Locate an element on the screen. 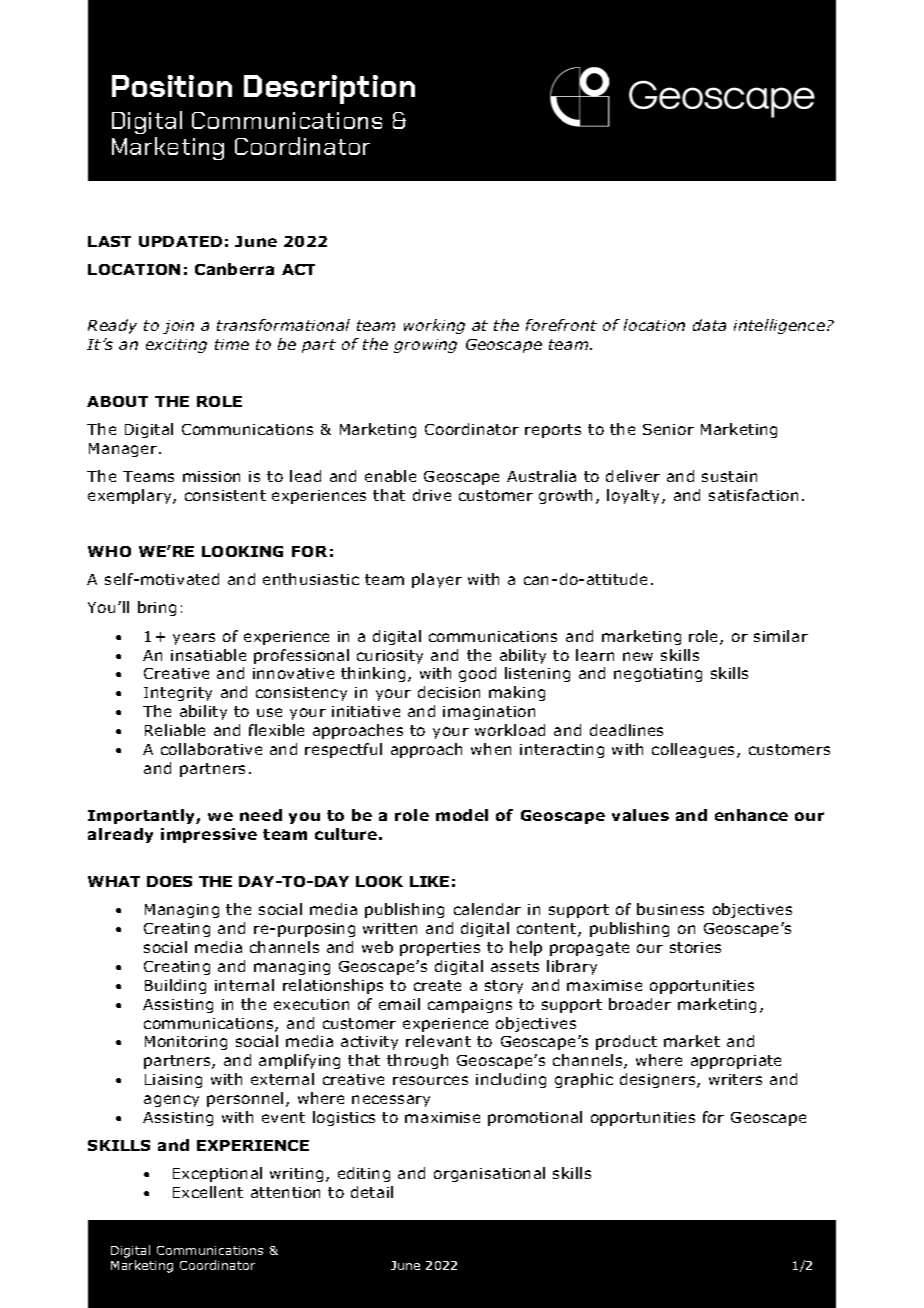 The image size is (924, 1308). good is located at coordinates (477, 674).
